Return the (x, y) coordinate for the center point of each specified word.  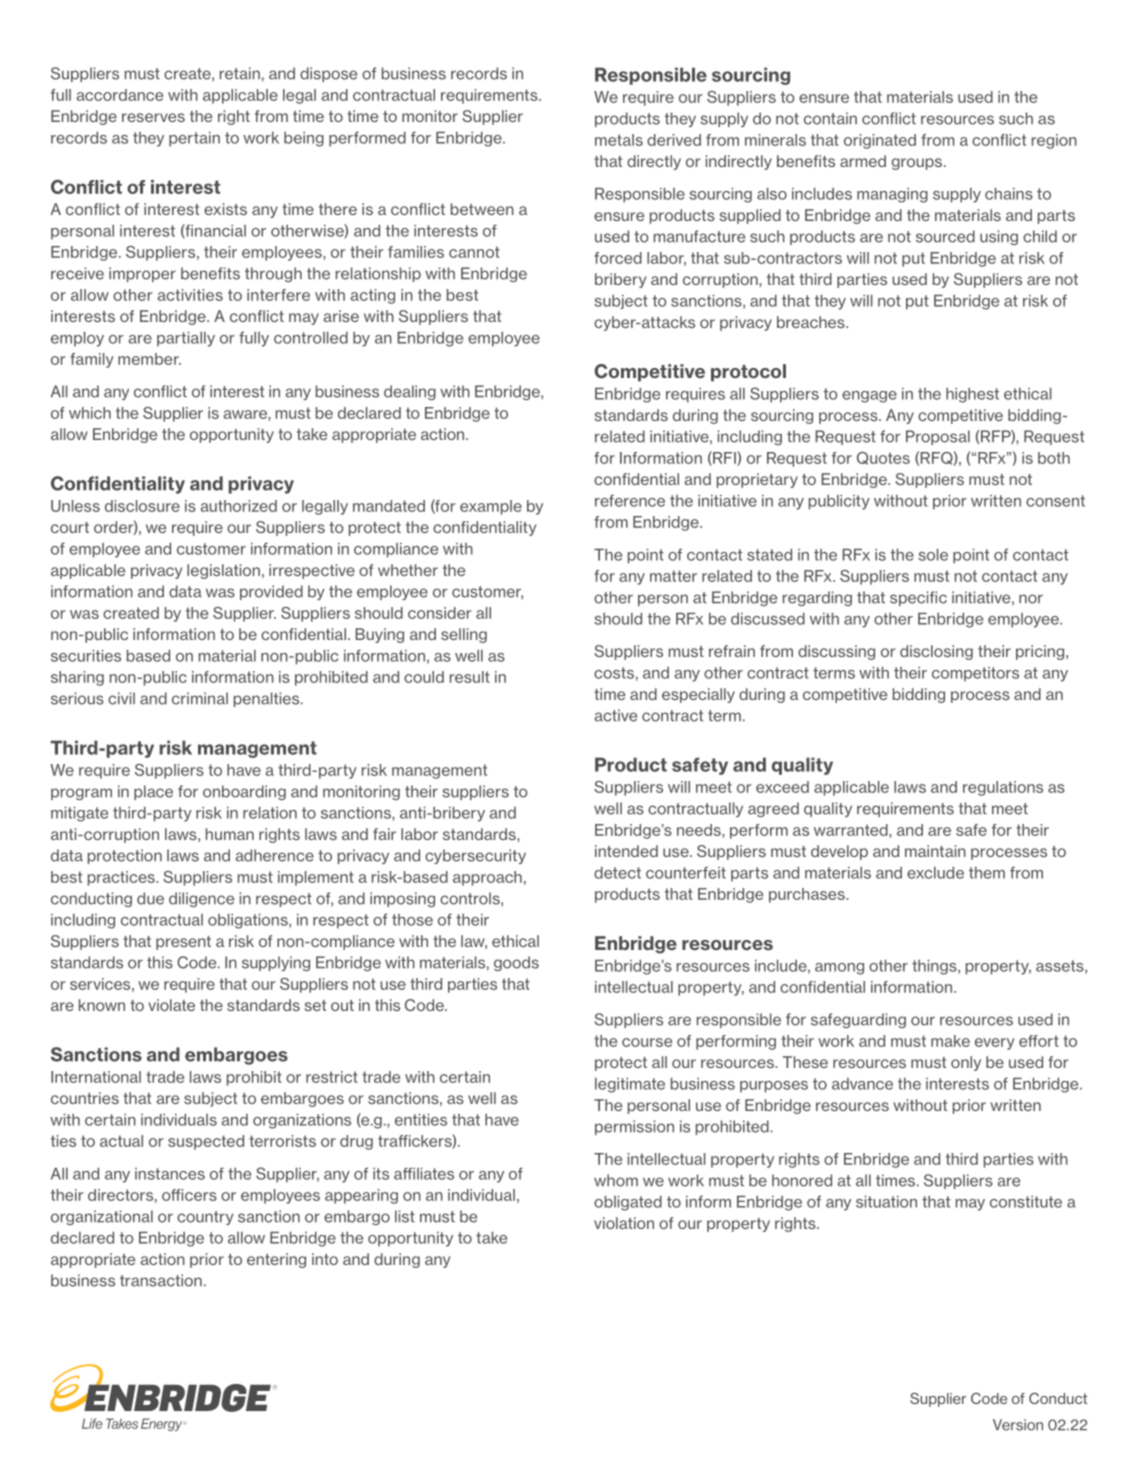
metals (619, 140)
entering (276, 1260)
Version (1018, 1425)
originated (880, 141)
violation (624, 1223)
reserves (153, 117)
